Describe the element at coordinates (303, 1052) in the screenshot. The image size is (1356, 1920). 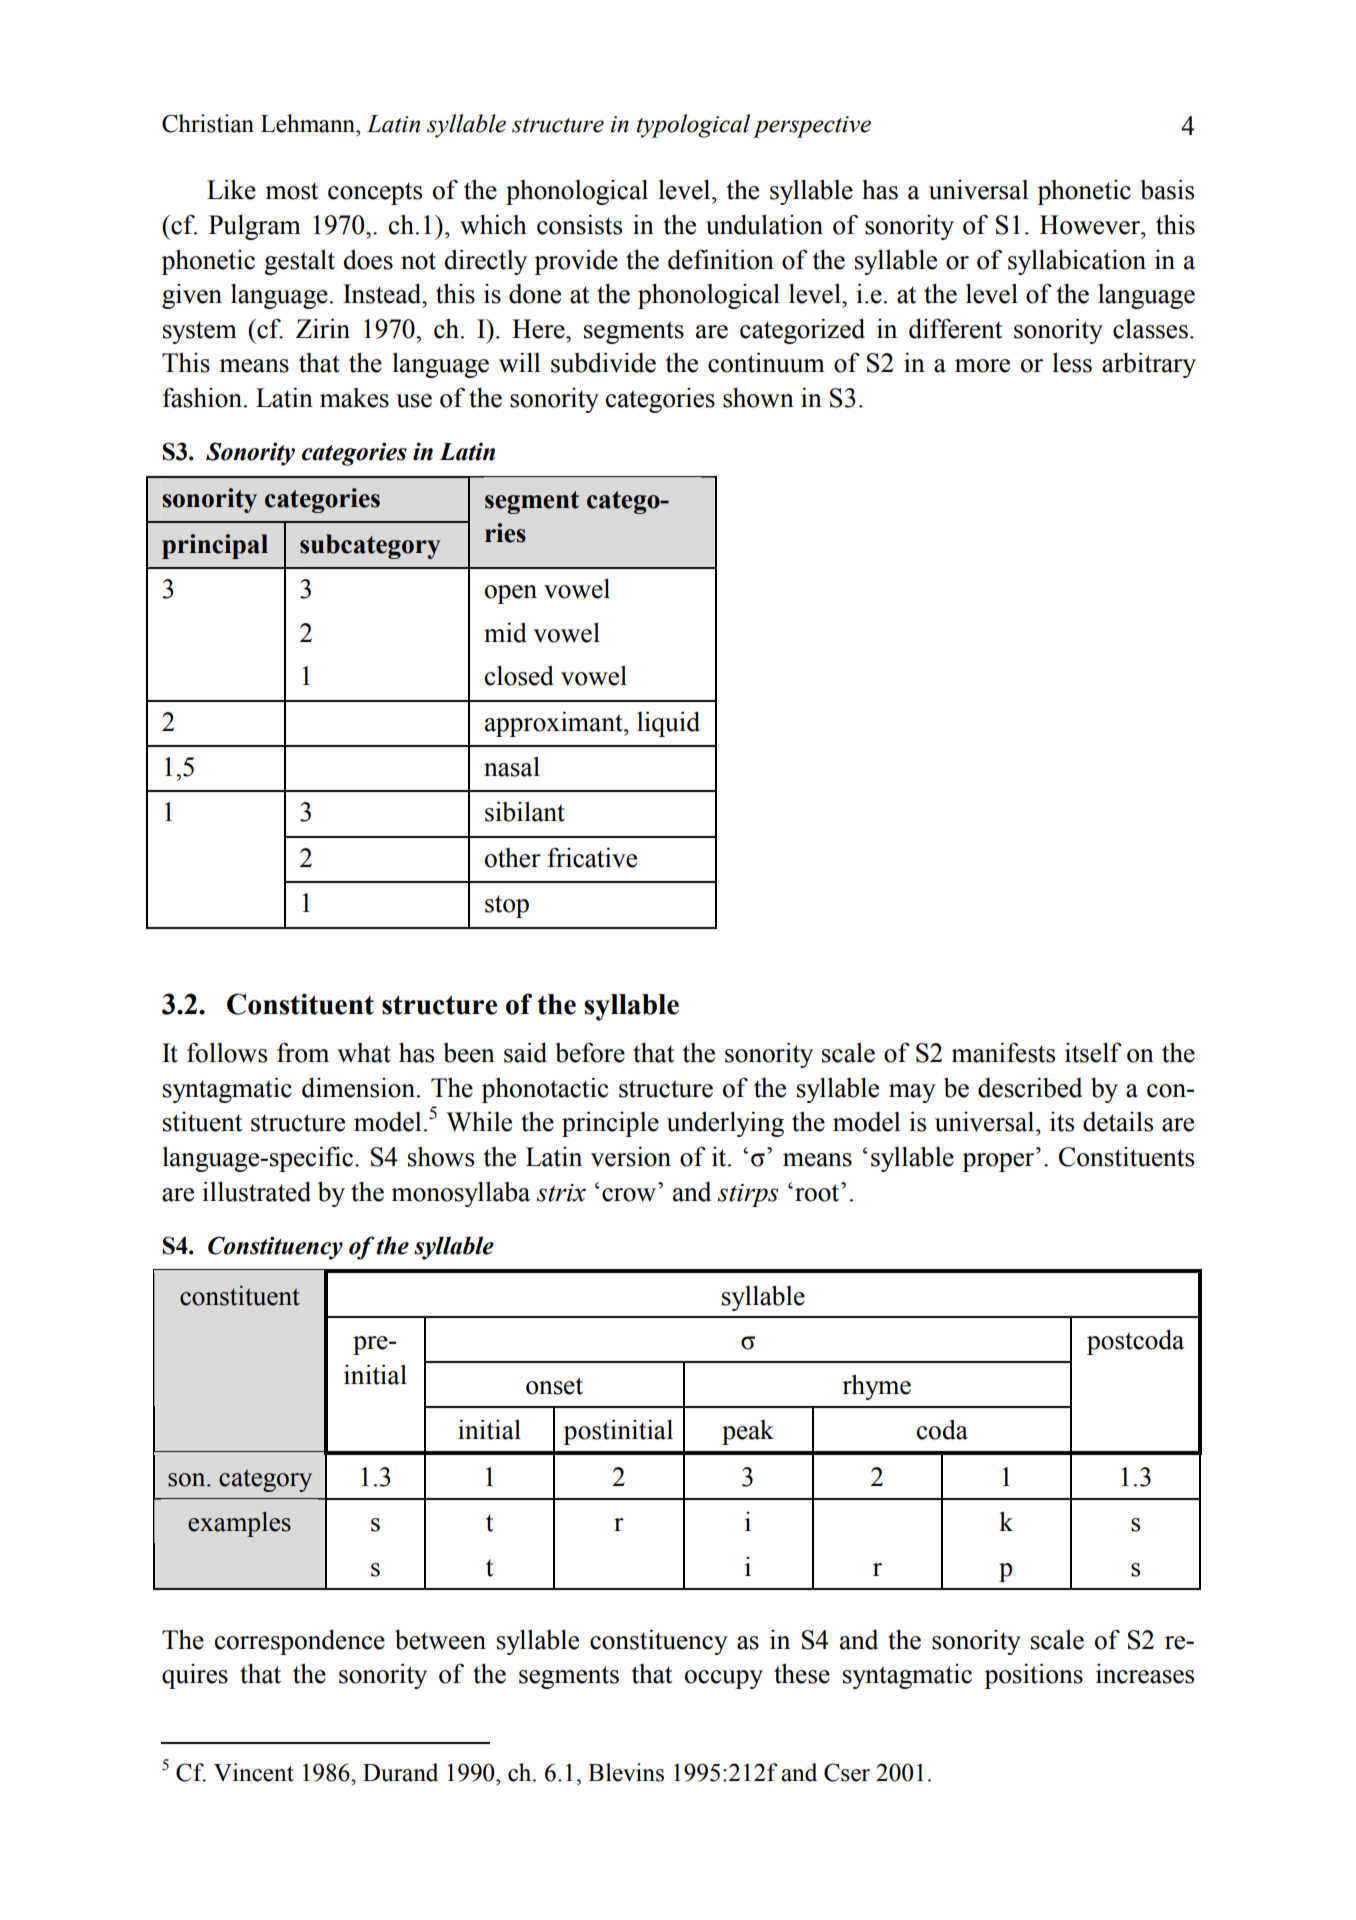
I see `from` at that location.
